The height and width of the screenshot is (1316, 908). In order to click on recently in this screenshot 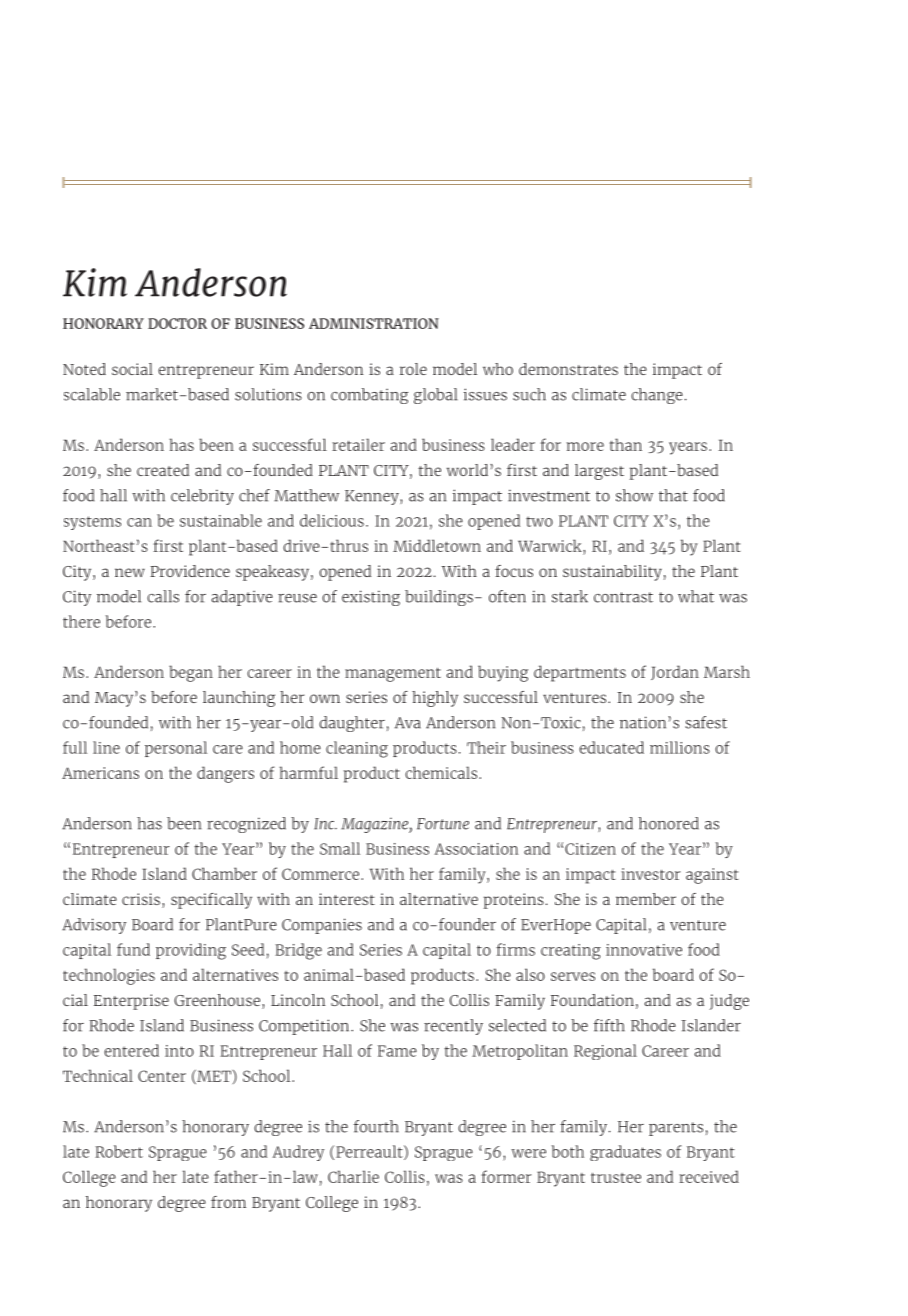, I will do `click(453, 1027)`.
